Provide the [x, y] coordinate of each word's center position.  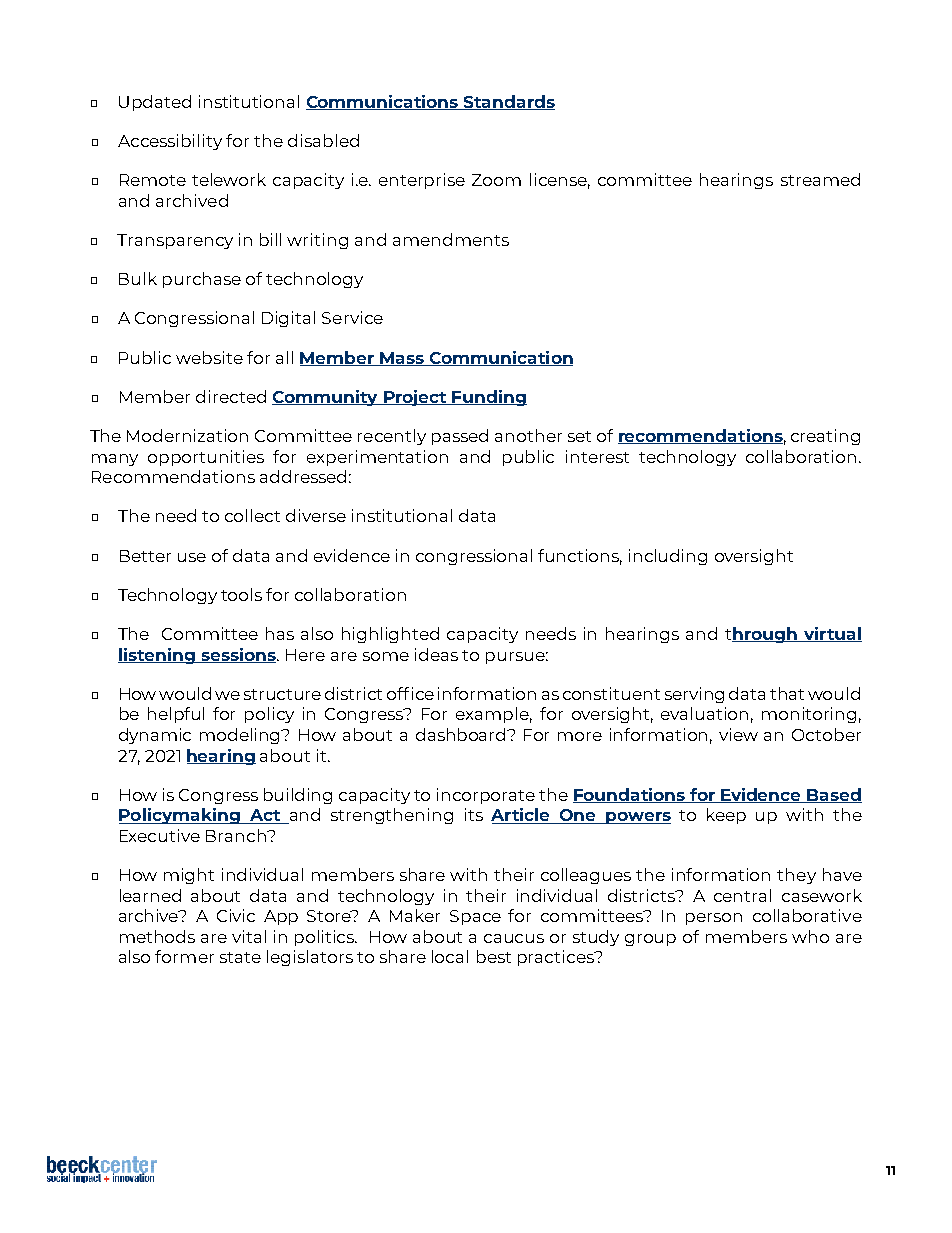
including [668, 557]
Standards [508, 102]
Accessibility [170, 142]
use [192, 557]
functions [580, 556]
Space [475, 917]
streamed [820, 179]
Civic [236, 915]
